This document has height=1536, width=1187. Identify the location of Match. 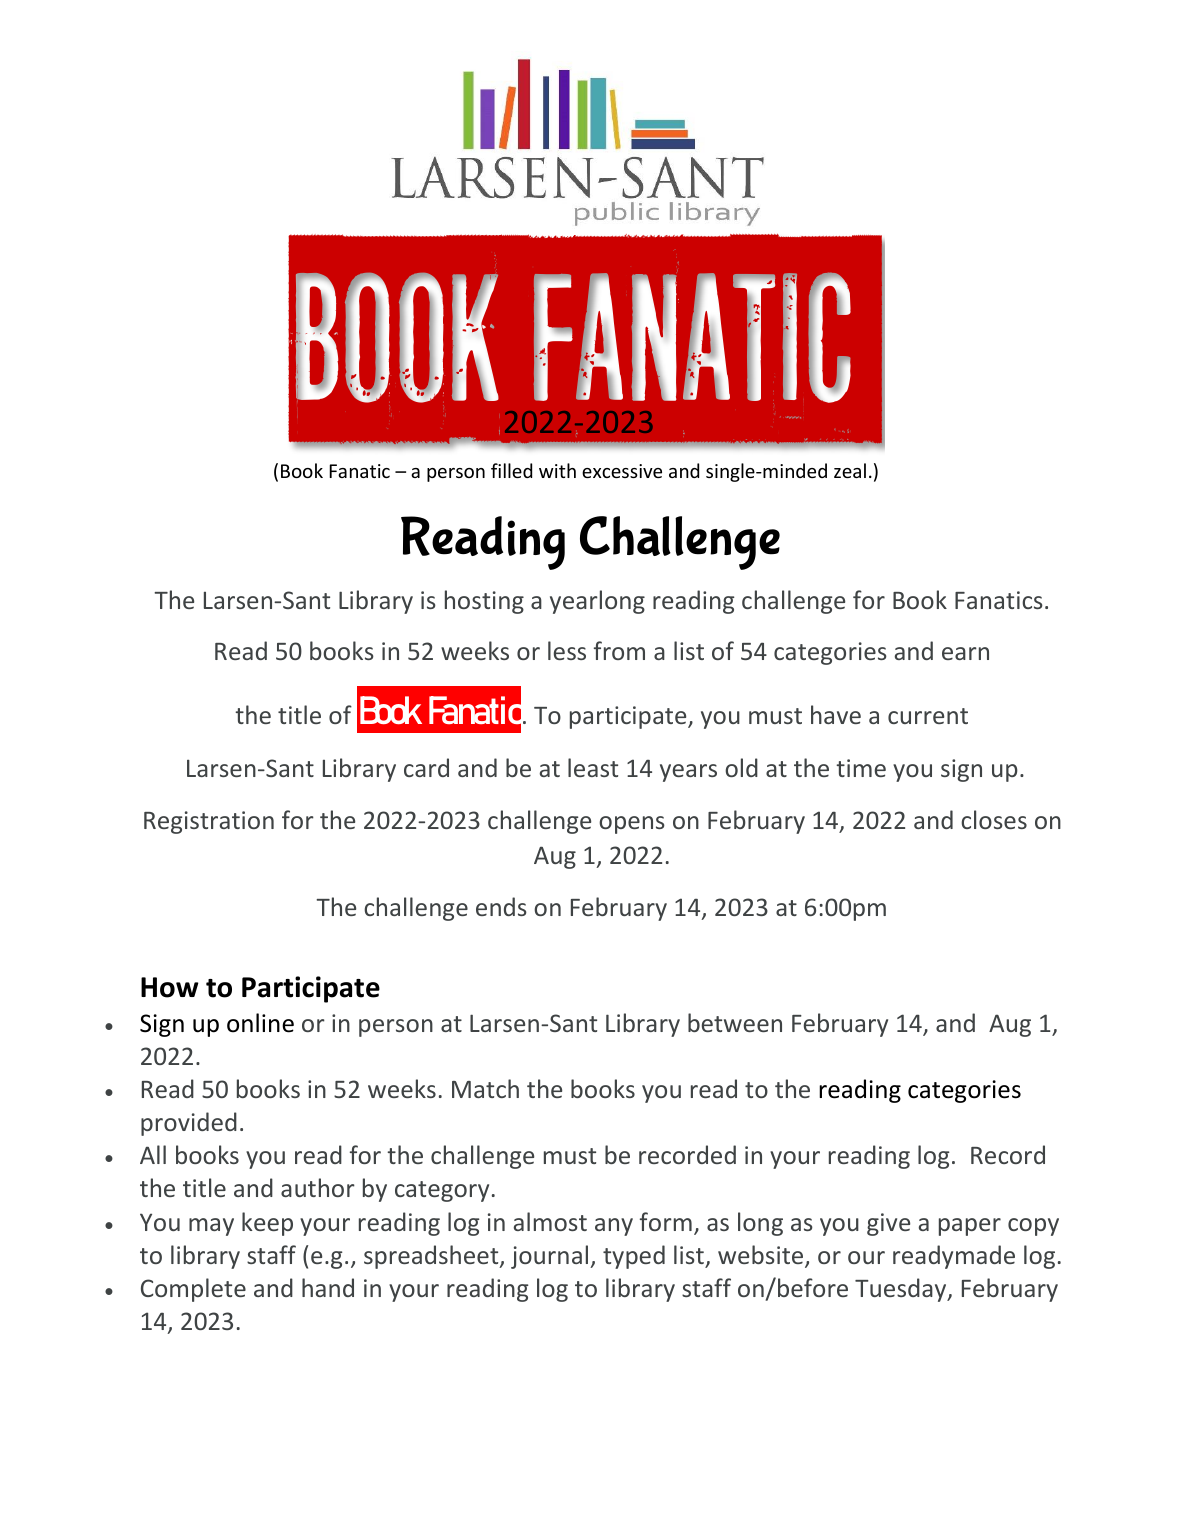
(485, 1088).
